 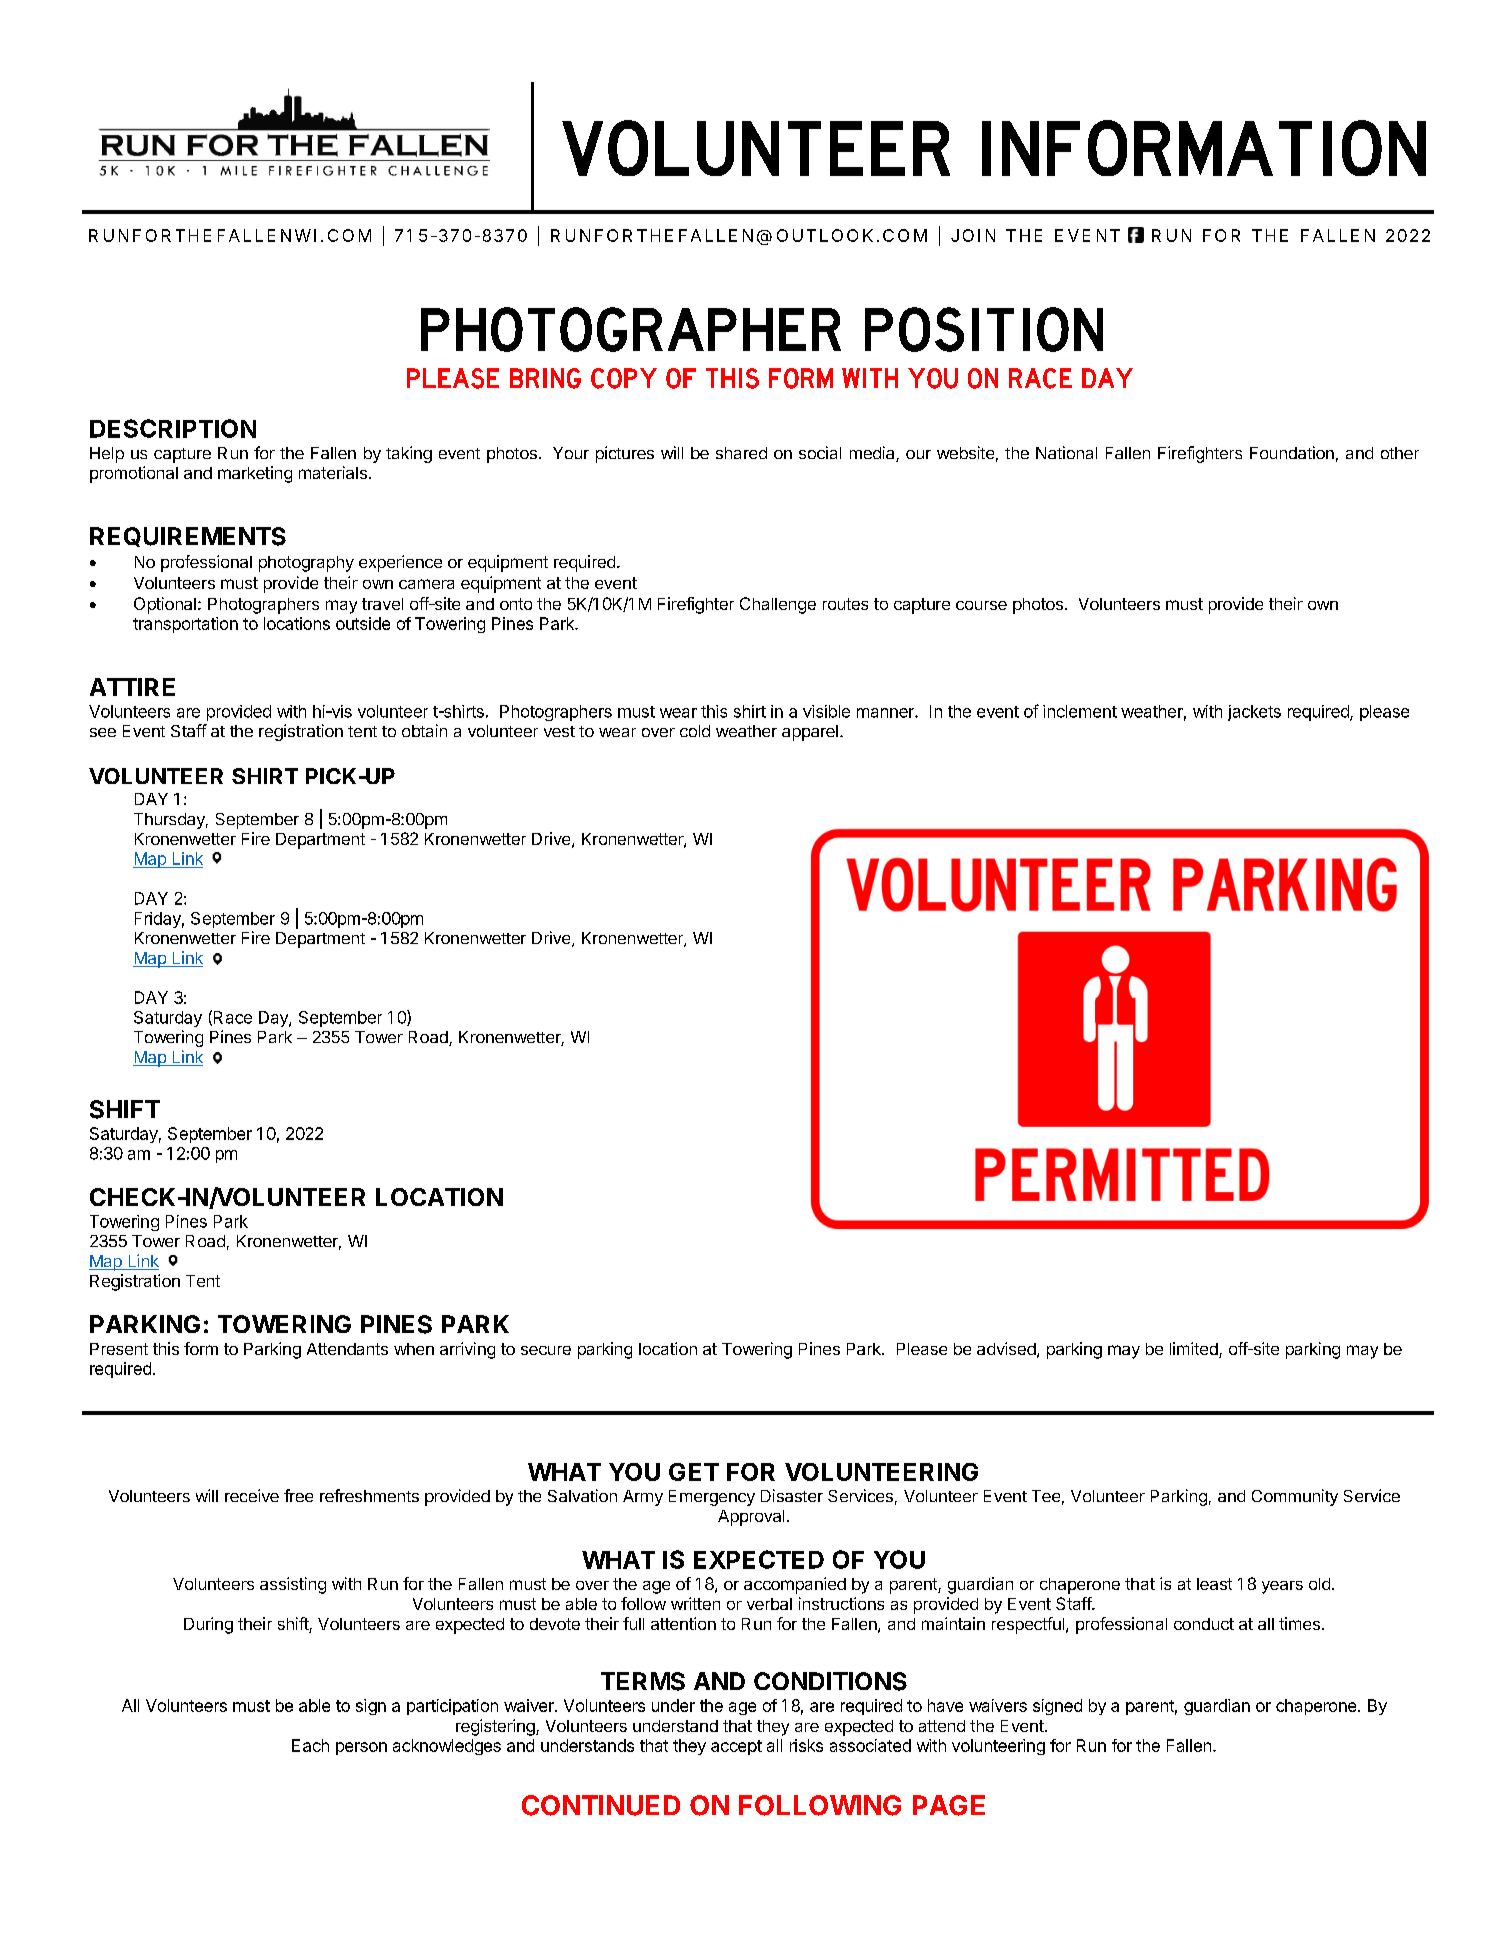 What do you see at coordinates (624, 378) in the screenshot?
I see `COPY` at bounding box center [624, 378].
